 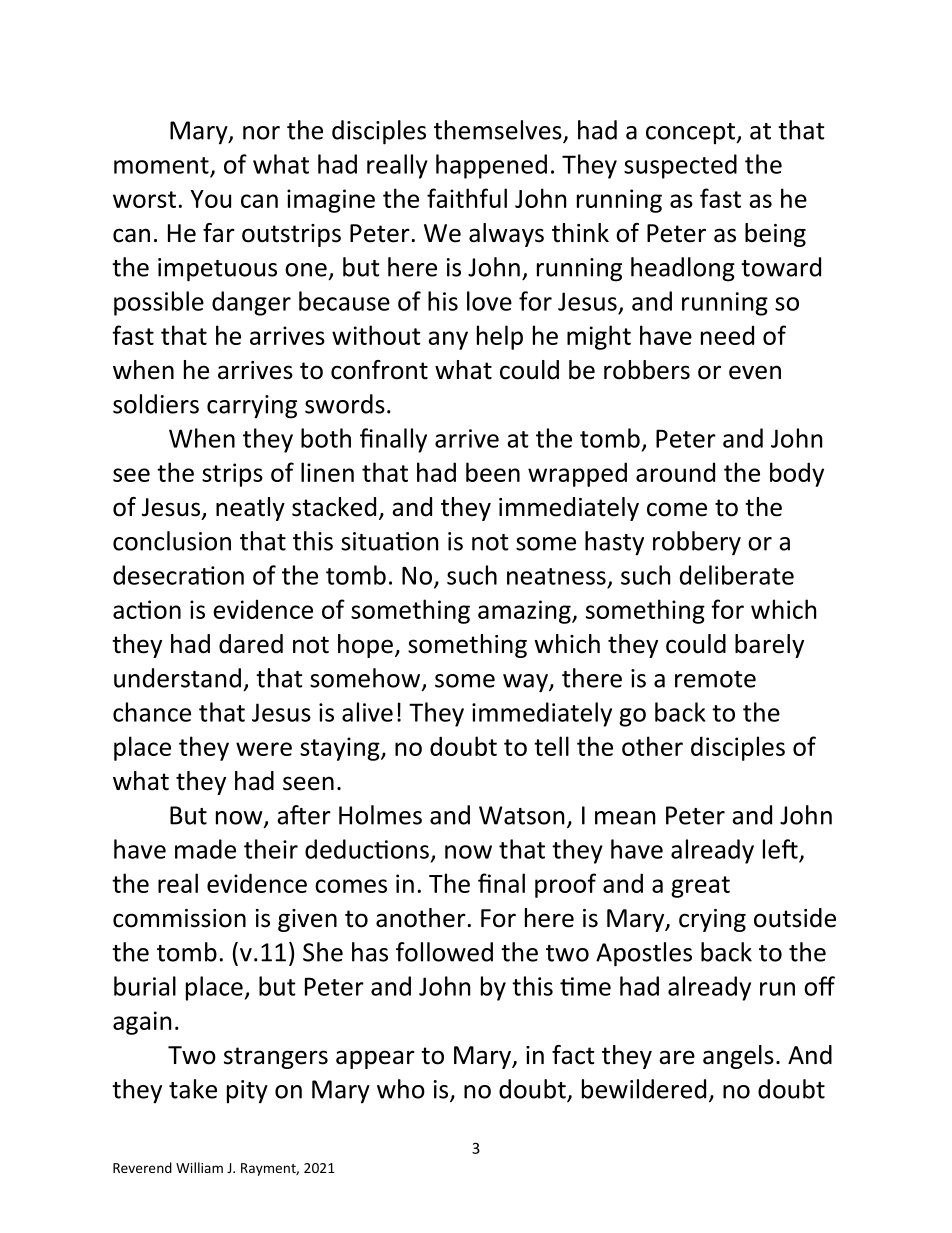 What do you see at coordinates (210, 199) in the image?
I see `You` at bounding box center [210, 199].
